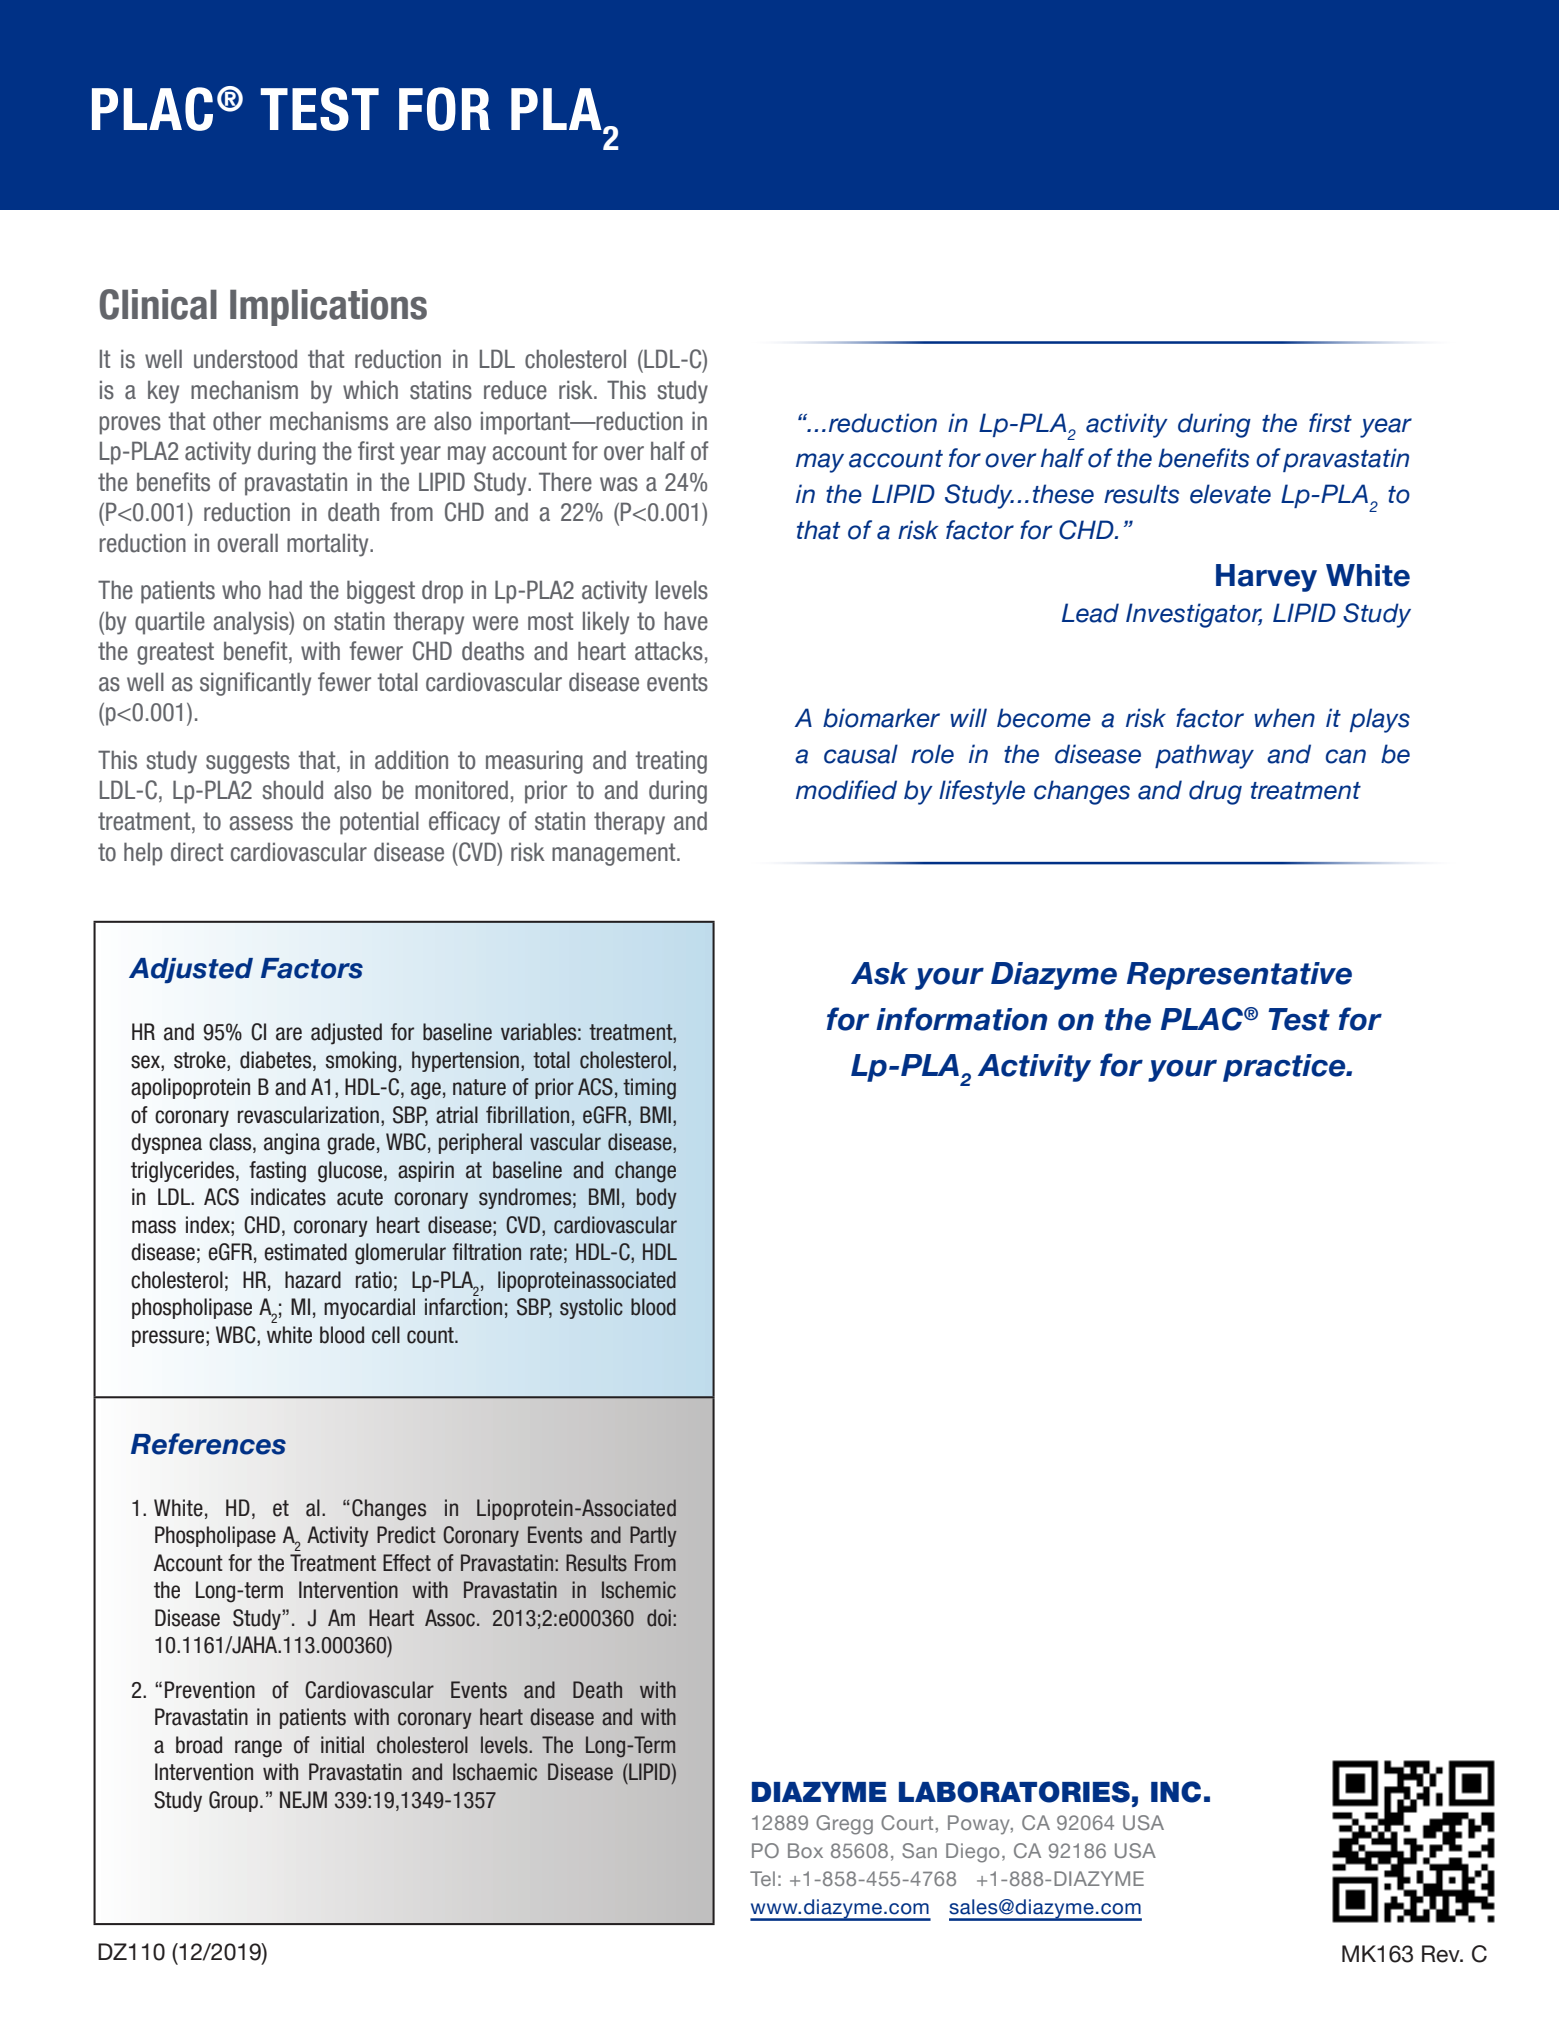  What do you see at coordinates (245, 359) in the page?
I see `understood` at bounding box center [245, 359].
